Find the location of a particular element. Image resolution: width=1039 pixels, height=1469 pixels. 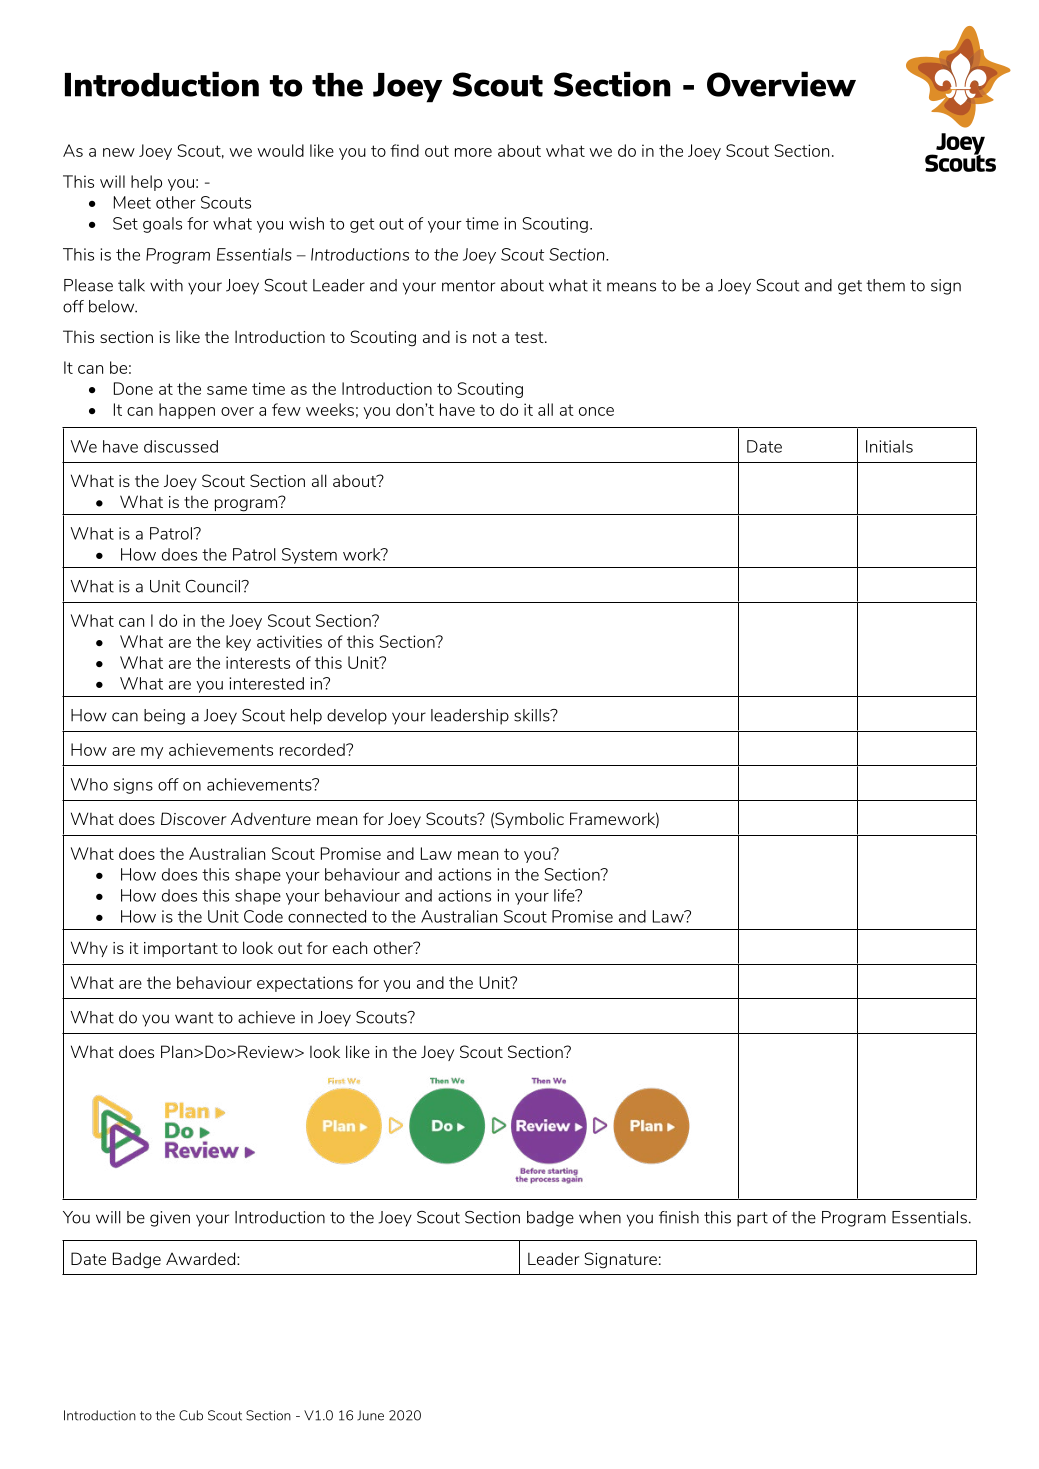

Initials is located at coordinates (889, 446).
